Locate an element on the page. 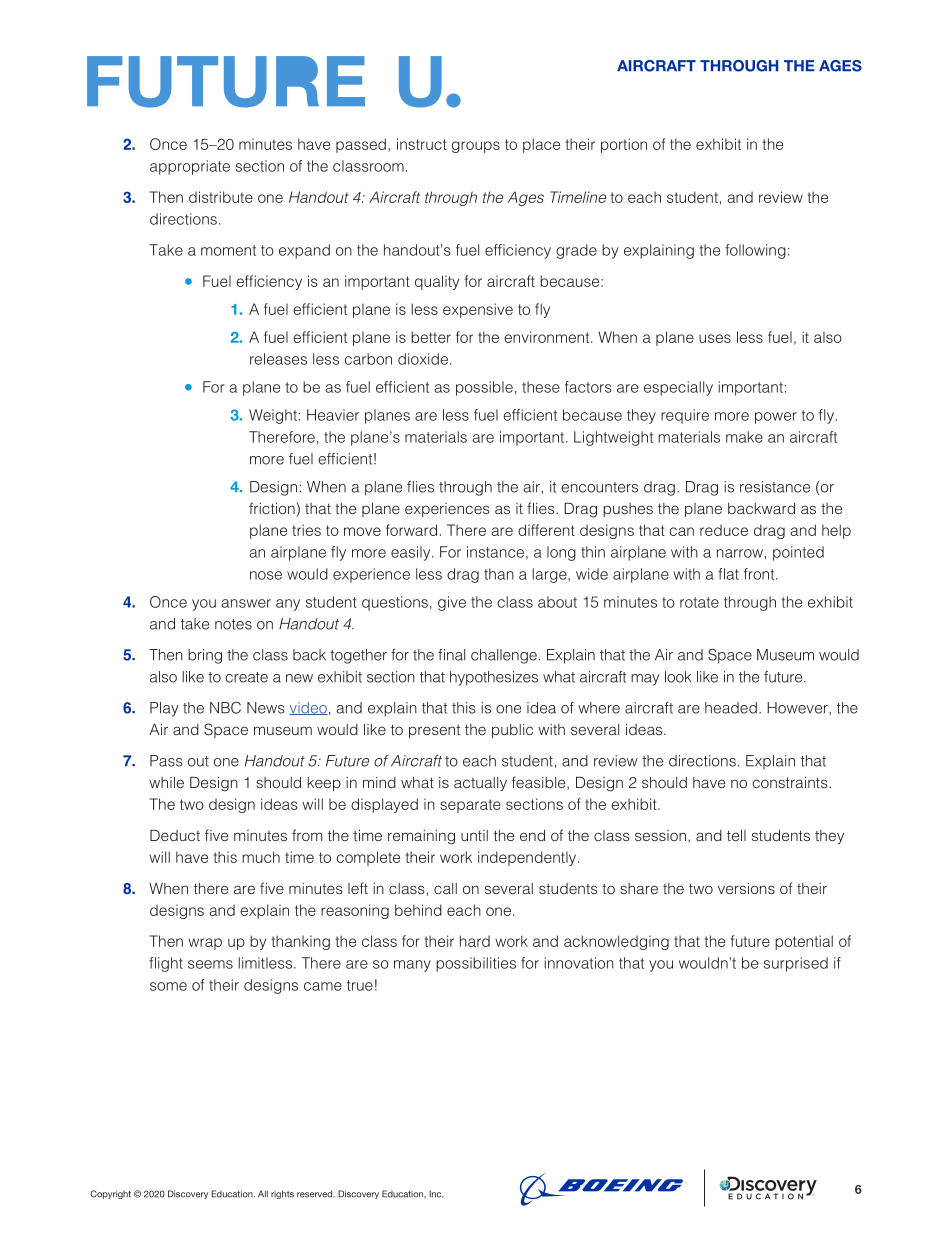  appropriate is located at coordinates (190, 167).
